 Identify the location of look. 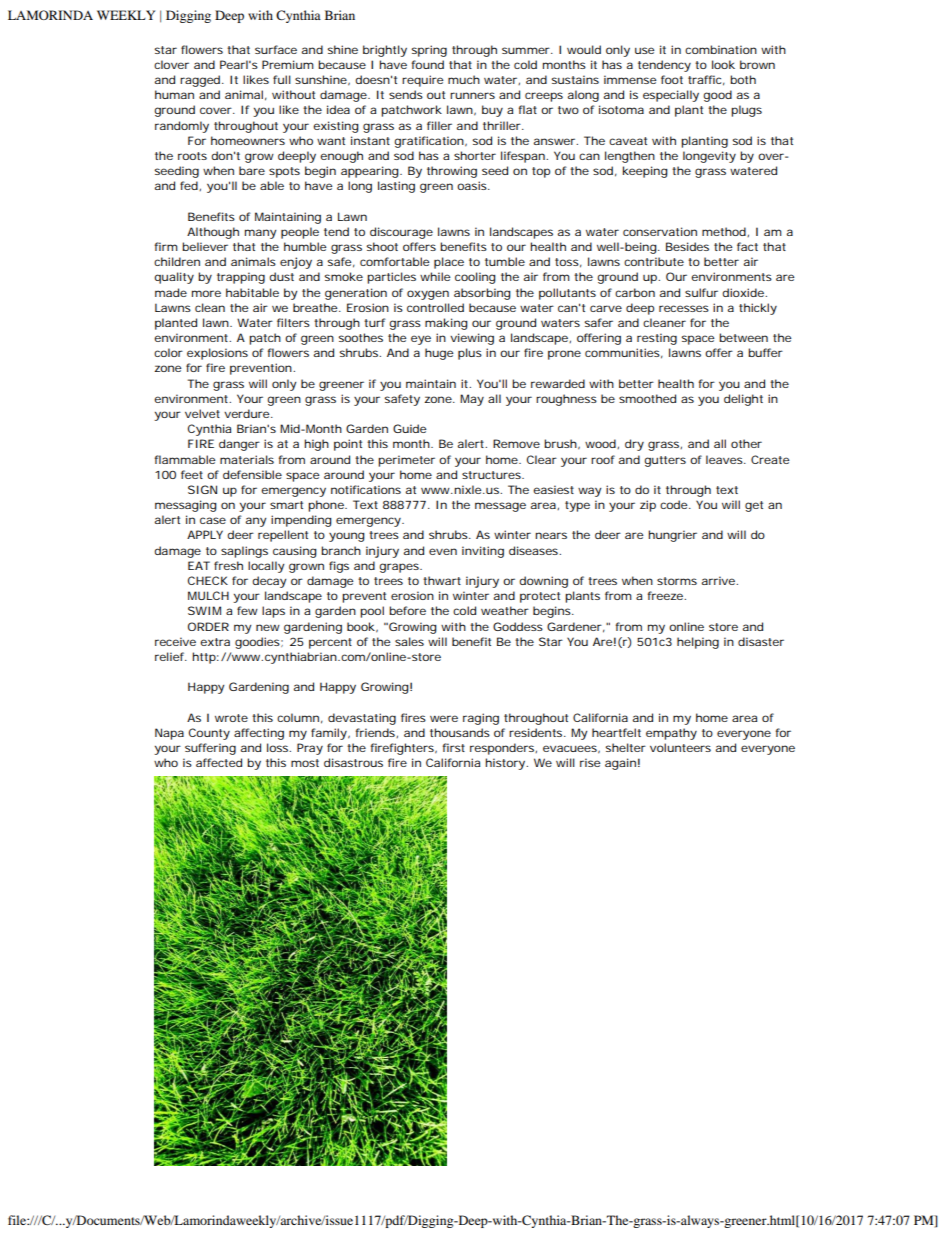
(723, 64).
